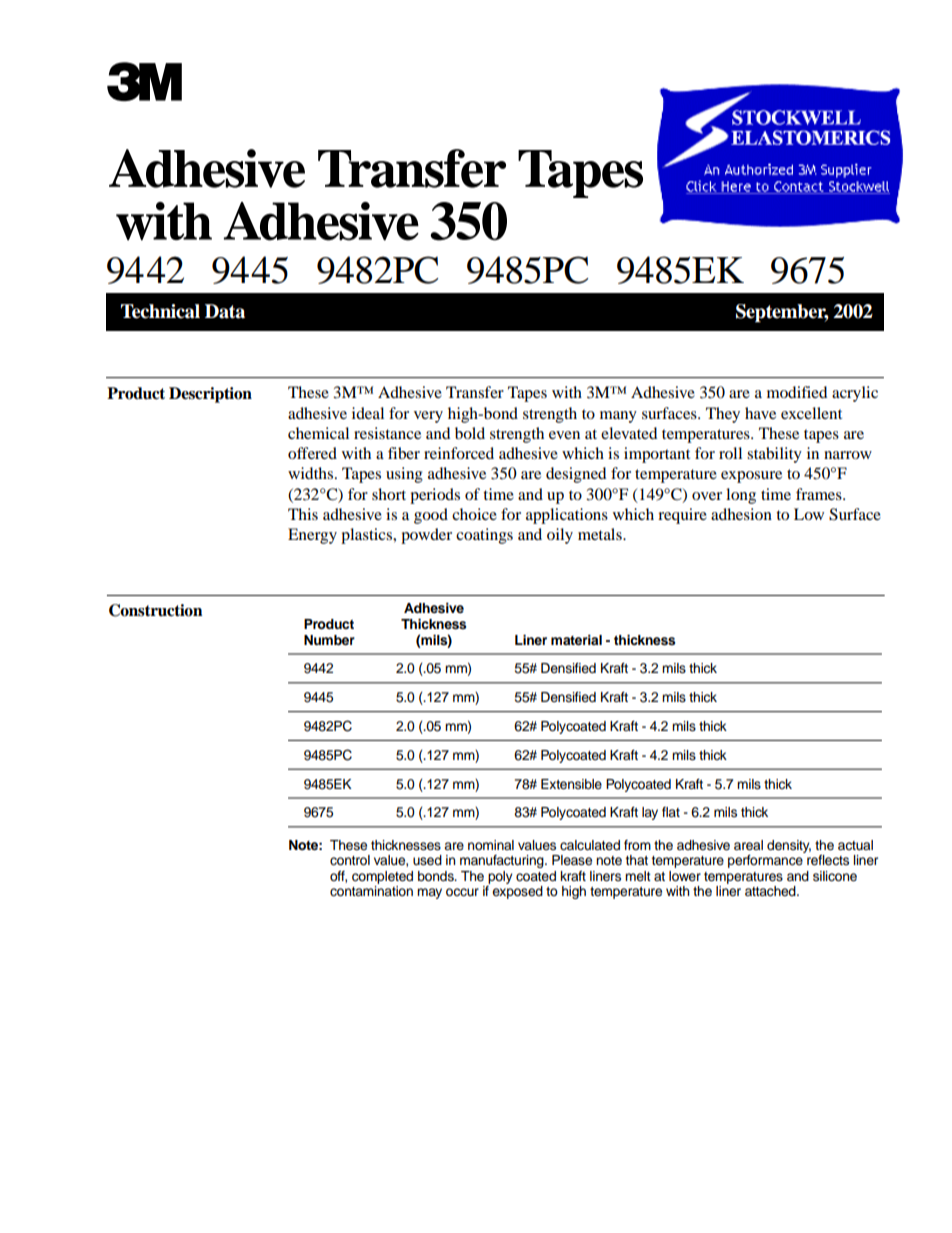  What do you see at coordinates (350, 860) in the image?
I see `control` at bounding box center [350, 860].
